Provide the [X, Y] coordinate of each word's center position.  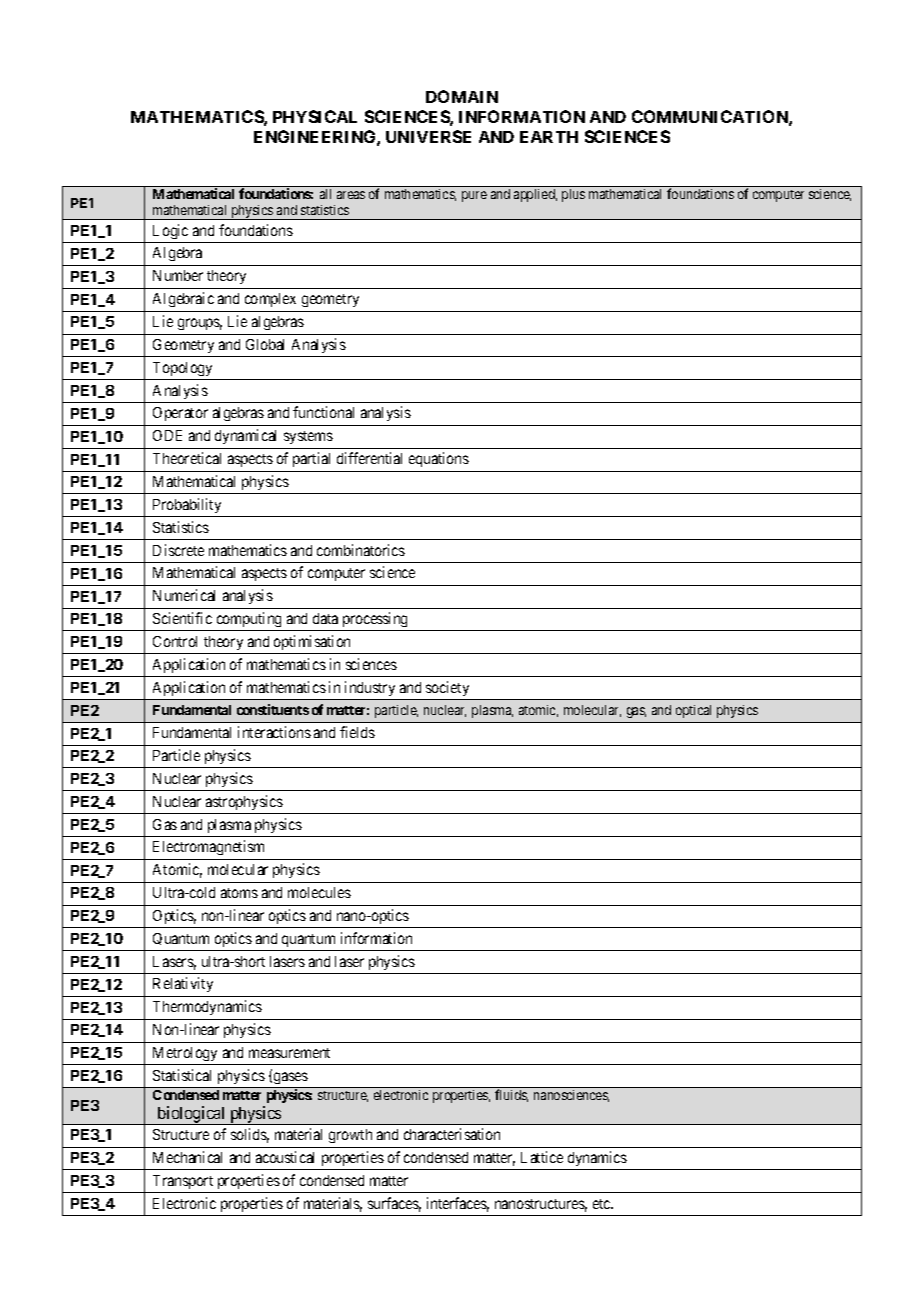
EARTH [549, 137]
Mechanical [187, 1157]
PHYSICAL [315, 116]
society [447, 688]
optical [693, 711]
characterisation [452, 1134]
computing [249, 619]
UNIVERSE [428, 136]
